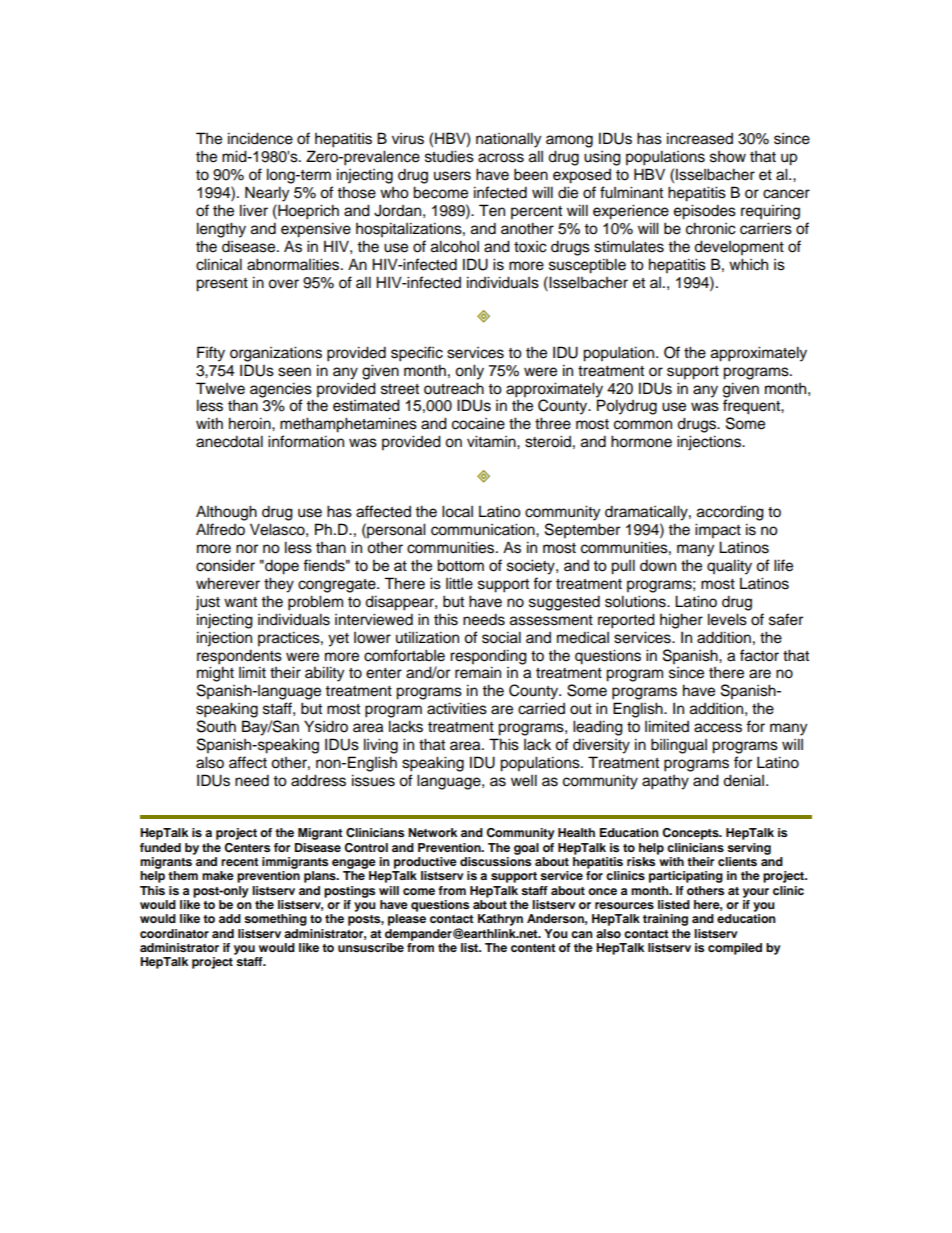 Image resolution: width=952 pixels, height=1233 pixels. What do you see at coordinates (174, 933) in the screenshot?
I see `coordinator` at bounding box center [174, 933].
